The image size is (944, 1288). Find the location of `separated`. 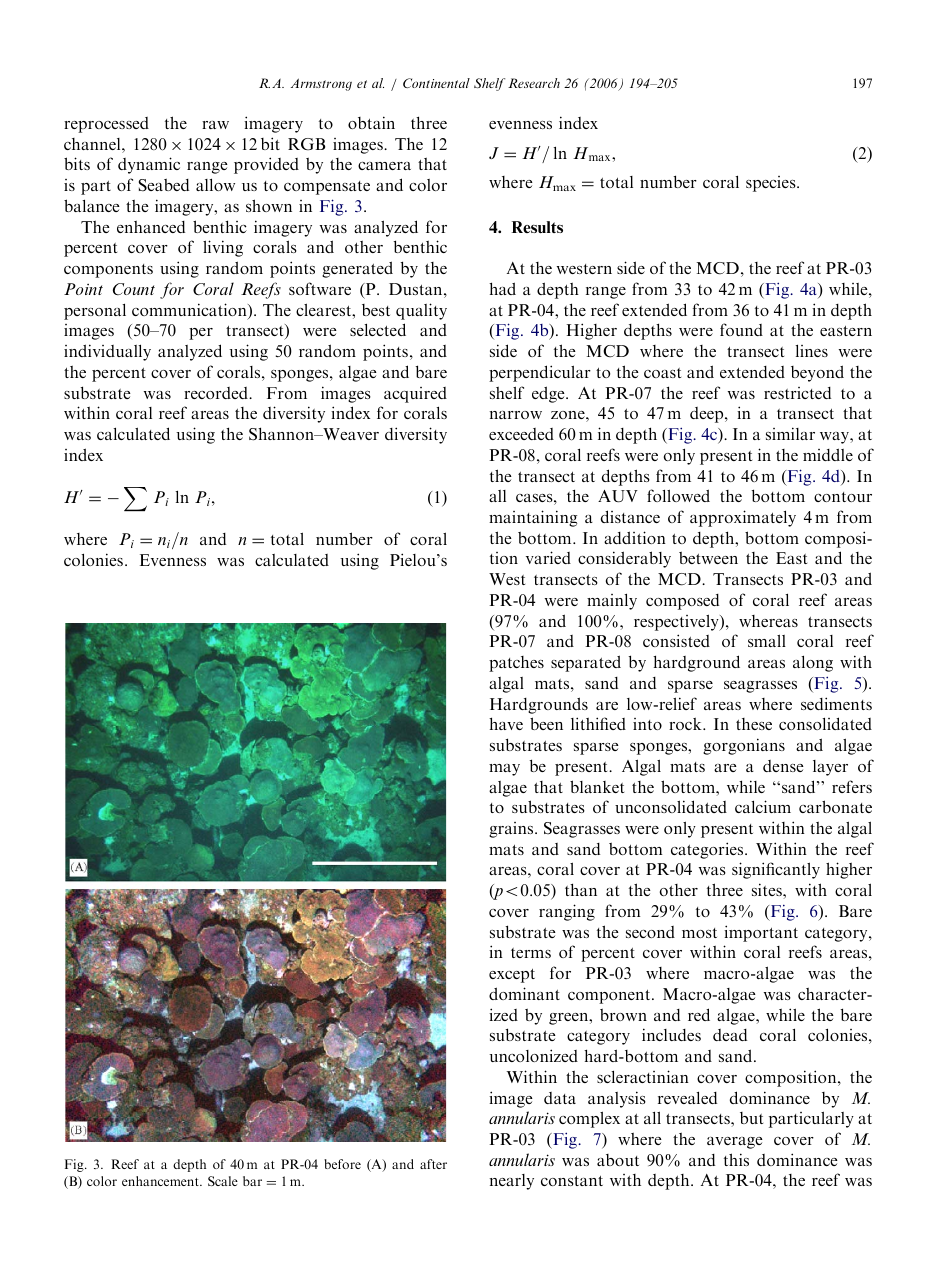

separated is located at coordinates (586, 663).
